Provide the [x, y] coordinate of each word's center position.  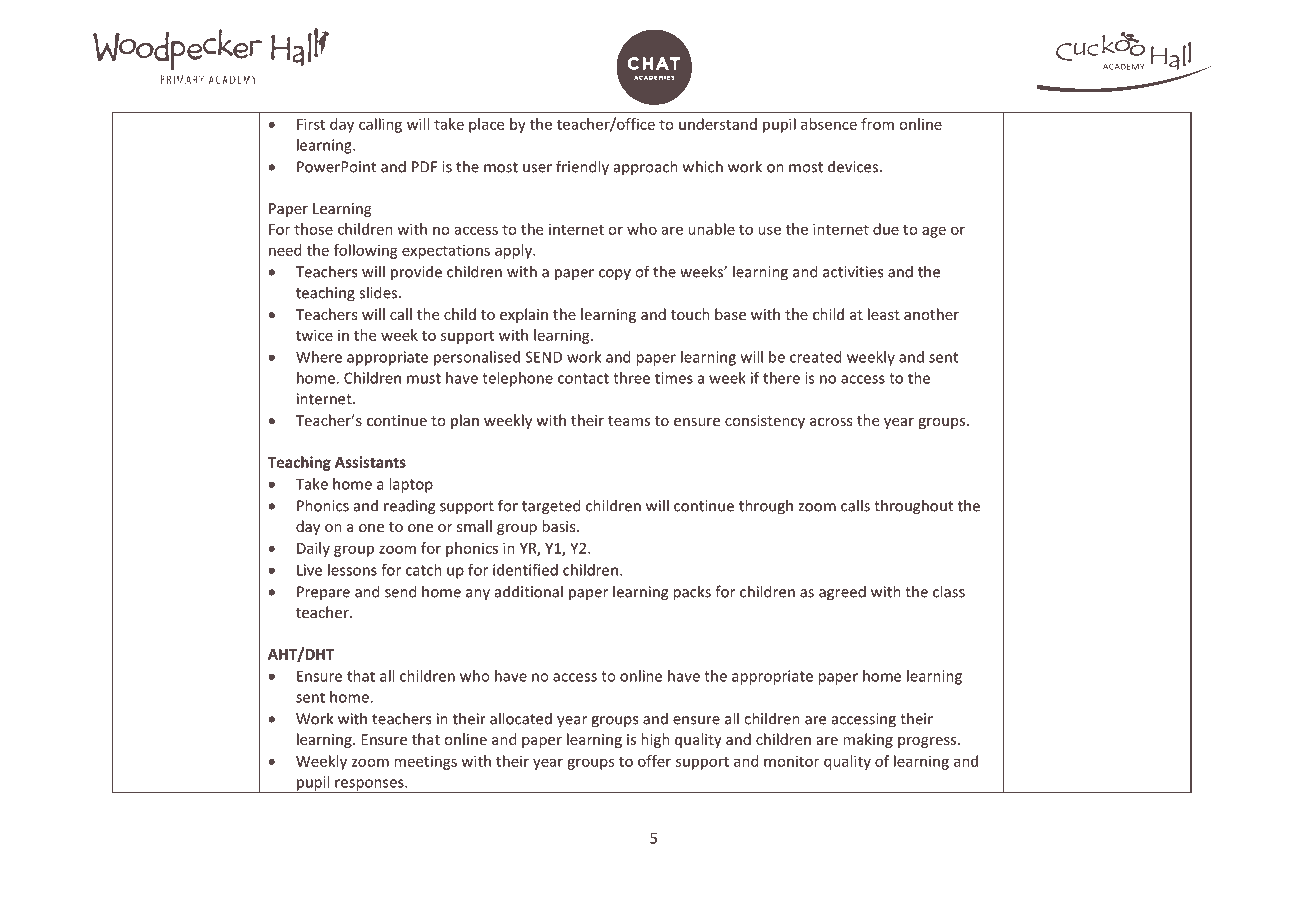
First [311, 124]
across [831, 422]
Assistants [370, 462]
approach [646, 168]
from [877, 124]
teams [629, 421]
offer [654, 761]
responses [369, 786]
